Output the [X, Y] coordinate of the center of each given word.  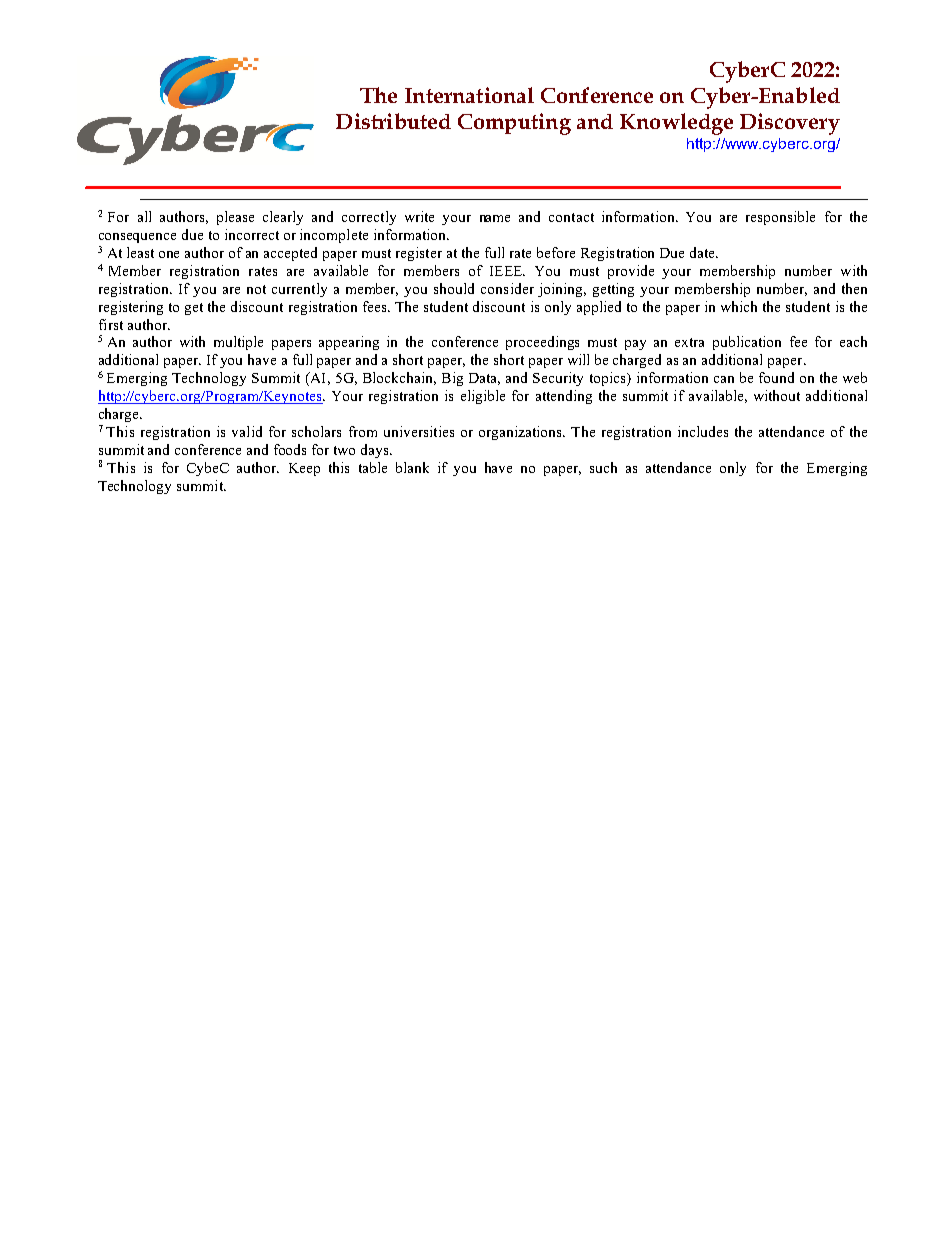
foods [290, 449]
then [854, 288]
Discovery [790, 124]
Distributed [393, 121]
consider [507, 288]
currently [299, 290]
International [469, 95]
